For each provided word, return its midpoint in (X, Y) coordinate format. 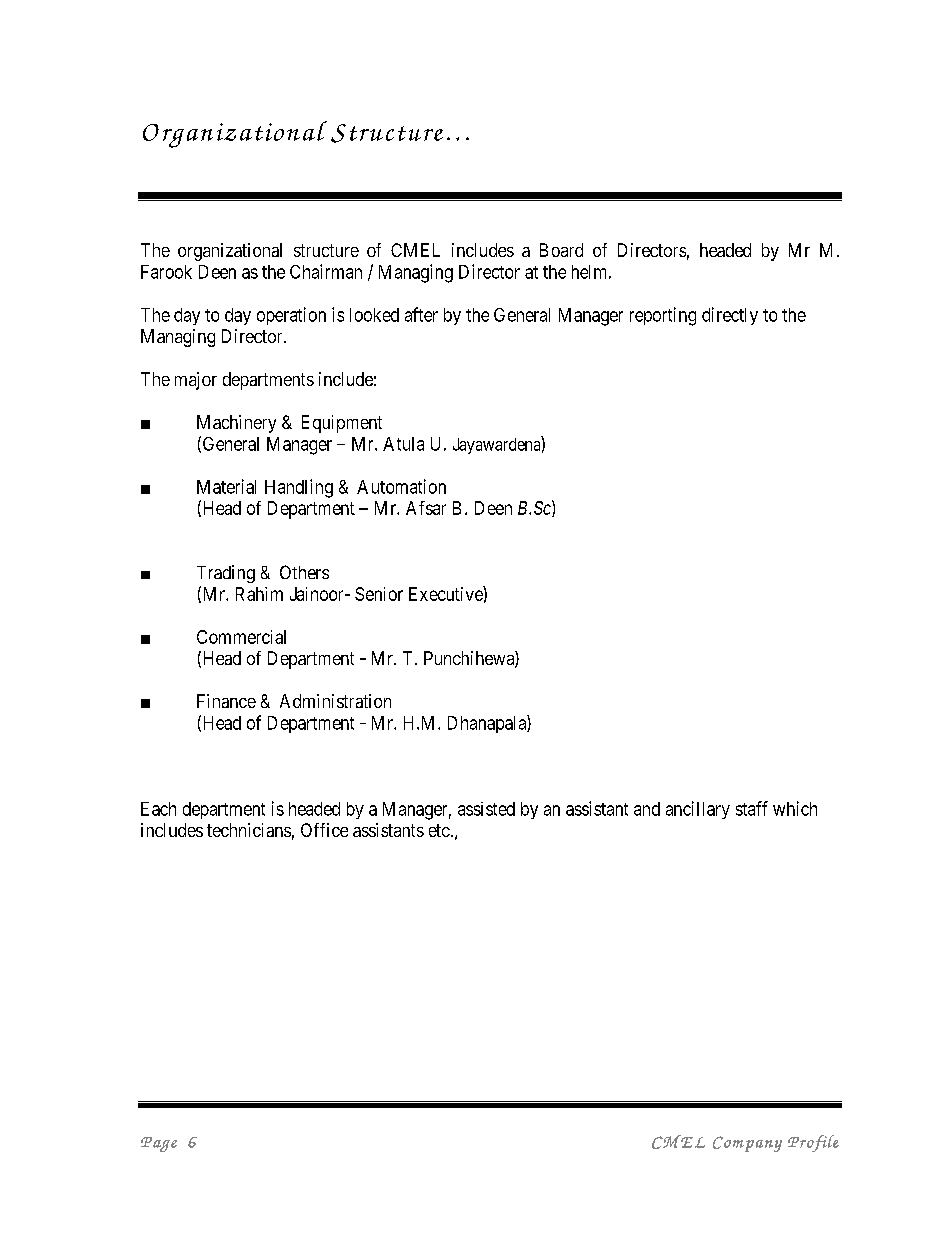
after (421, 314)
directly (730, 316)
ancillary (698, 810)
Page (159, 1144)
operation (291, 316)
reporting (663, 316)
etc (439, 830)
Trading (226, 574)
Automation (401, 486)
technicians (249, 830)
